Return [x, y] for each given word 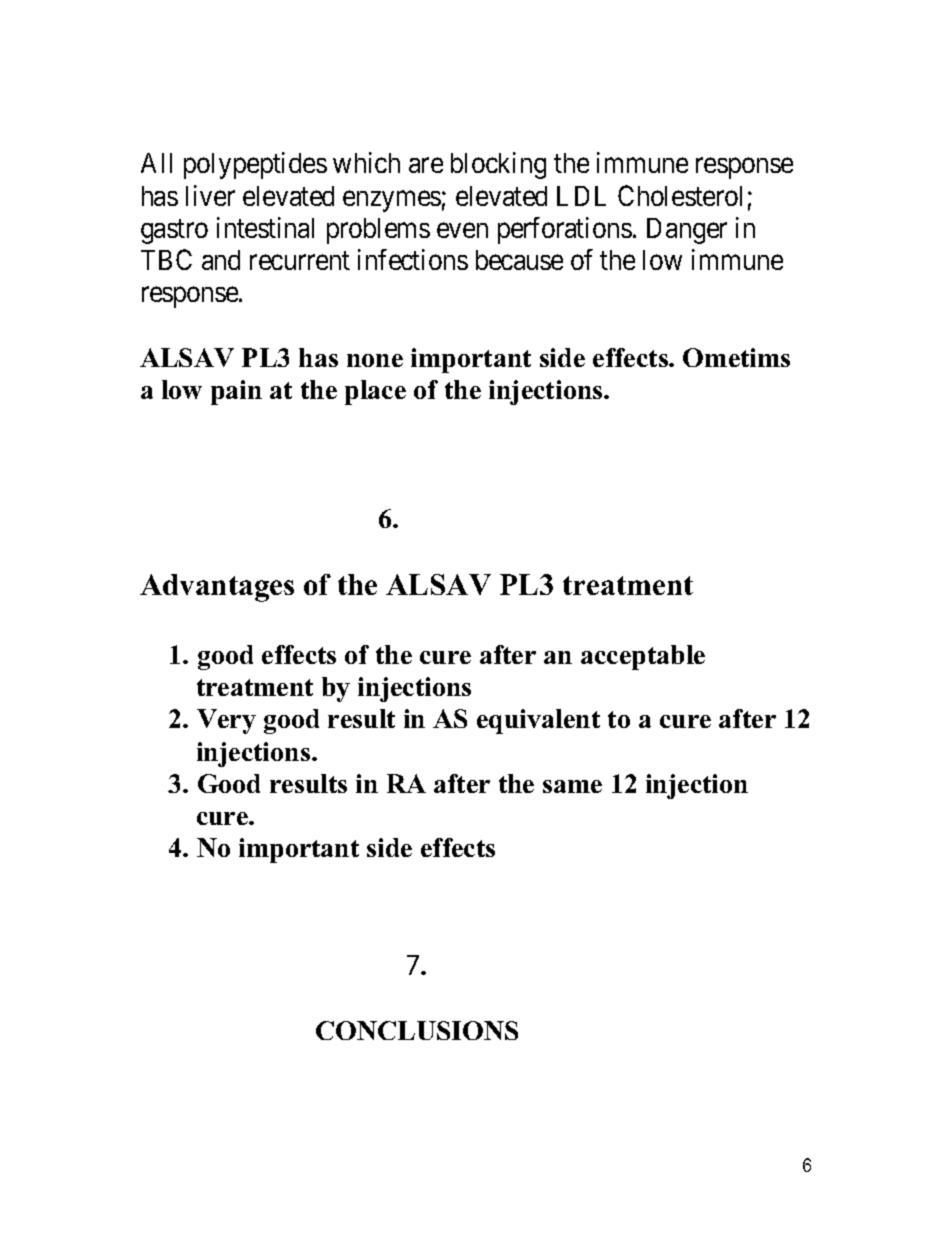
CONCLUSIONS [417, 1030]
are [426, 166]
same [572, 786]
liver [210, 195]
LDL [581, 196]
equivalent [538, 721]
